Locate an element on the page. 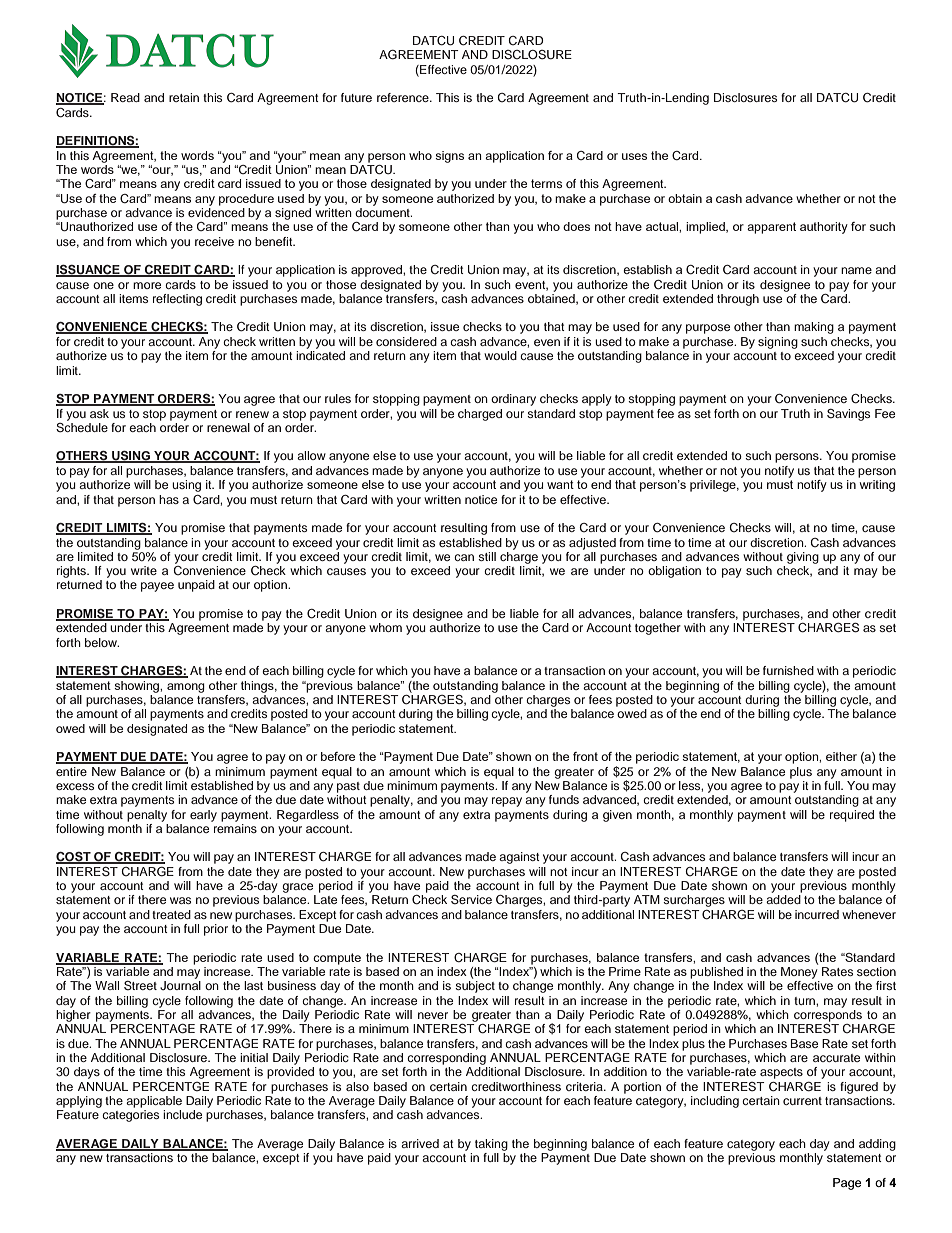 Image resolution: width=952 pixels, height=1233 pixels. signs is located at coordinates (449, 157).
